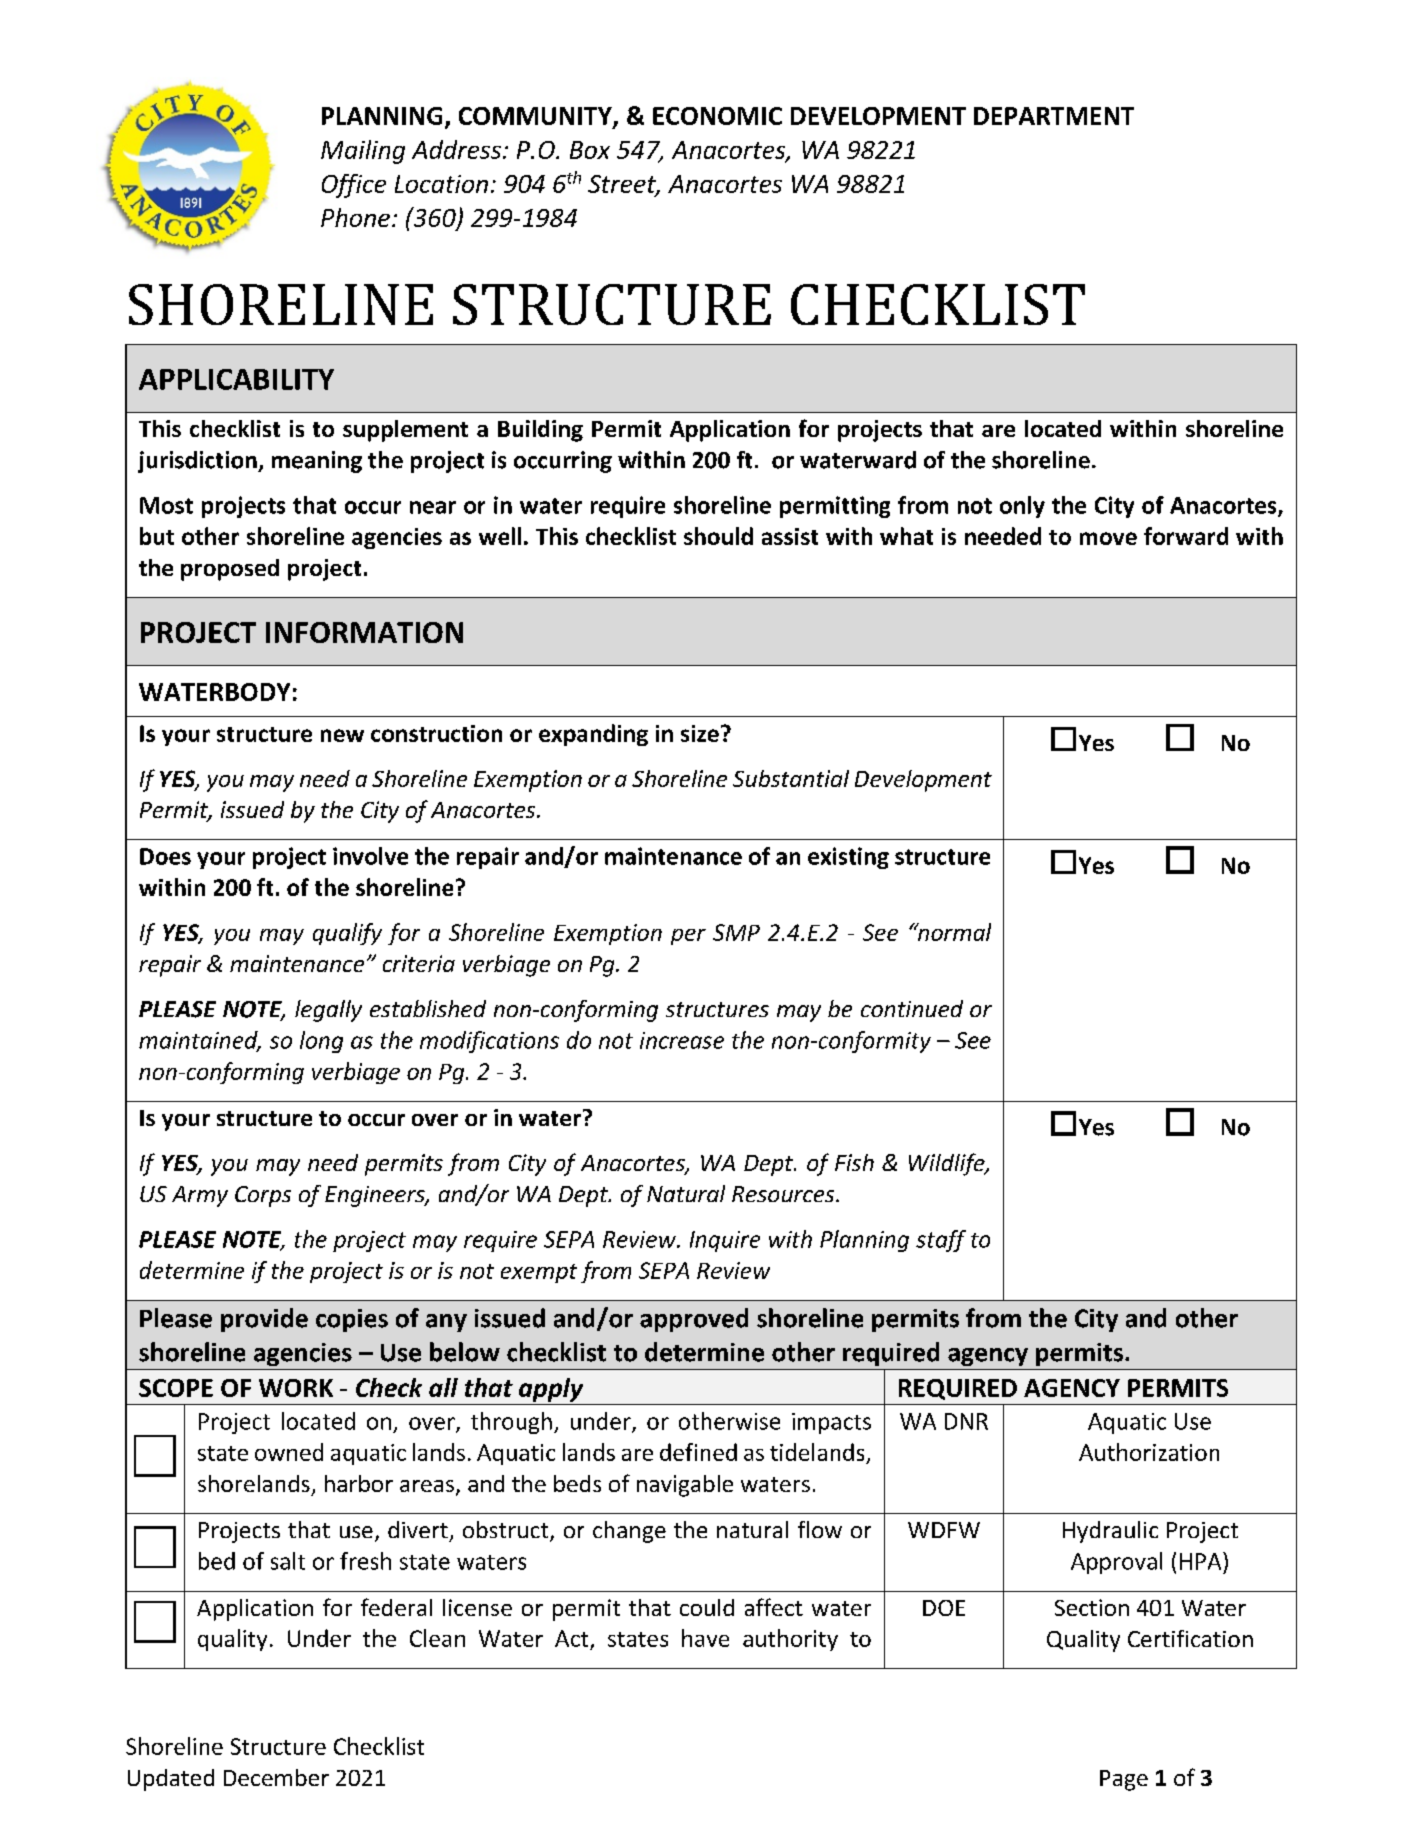 The height and width of the page is (1841, 1422). Describe the element at coordinates (1124, 1780) in the page. I see `Page` at that location.
